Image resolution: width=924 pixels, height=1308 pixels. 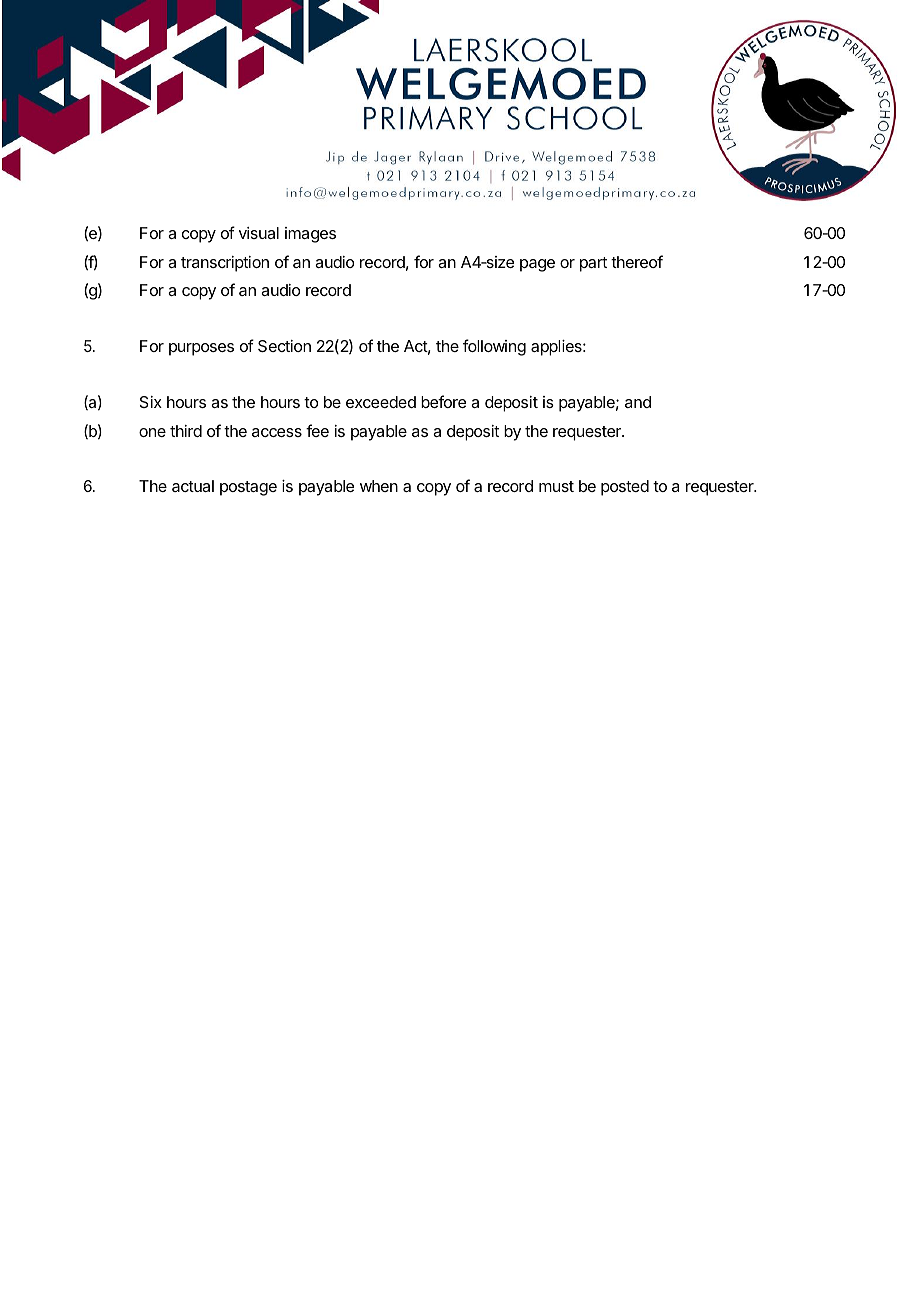 I want to click on actual, so click(x=193, y=486).
